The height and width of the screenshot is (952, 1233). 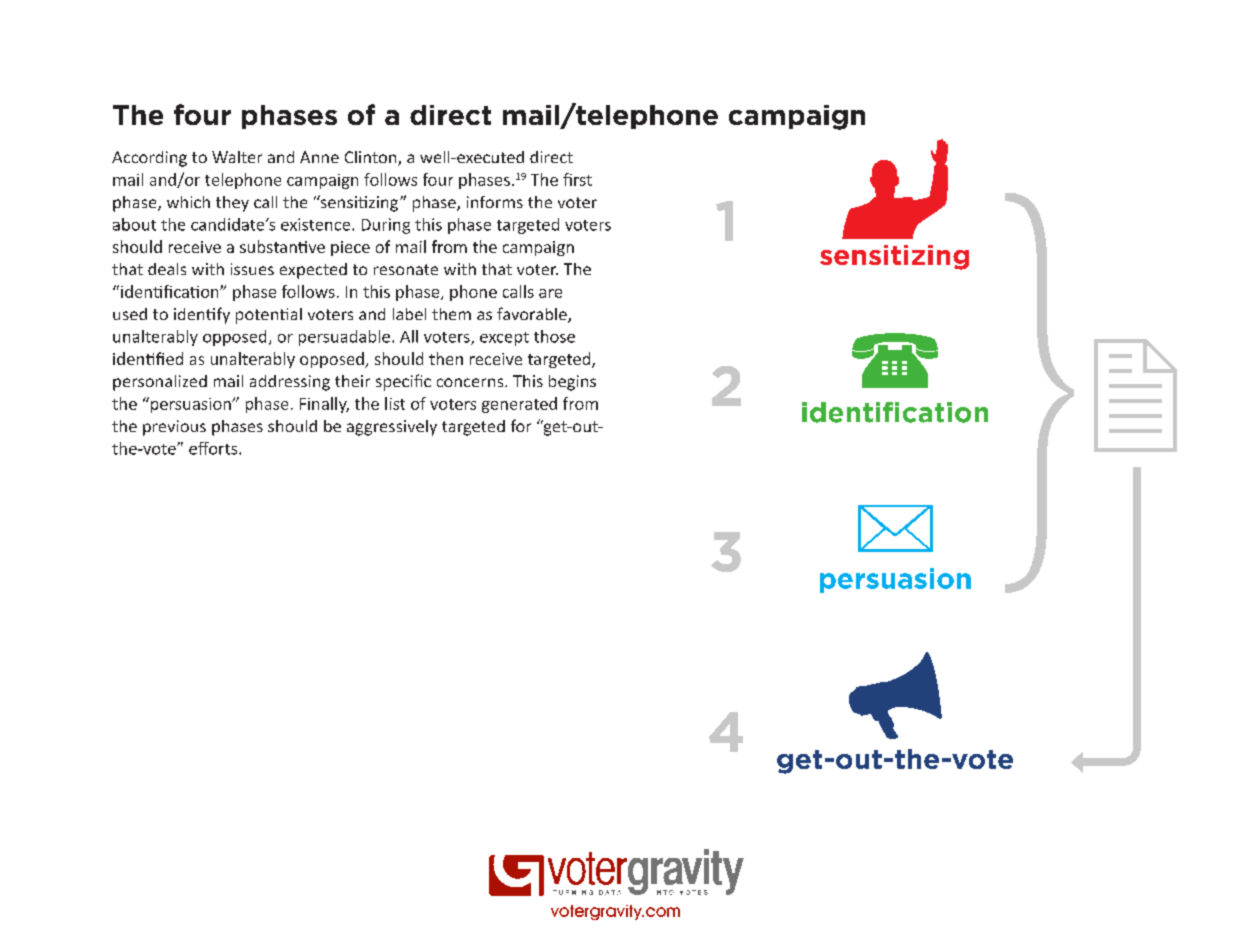 What do you see at coordinates (149, 159) in the screenshot?
I see `According` at bounding box center [149, 159].
